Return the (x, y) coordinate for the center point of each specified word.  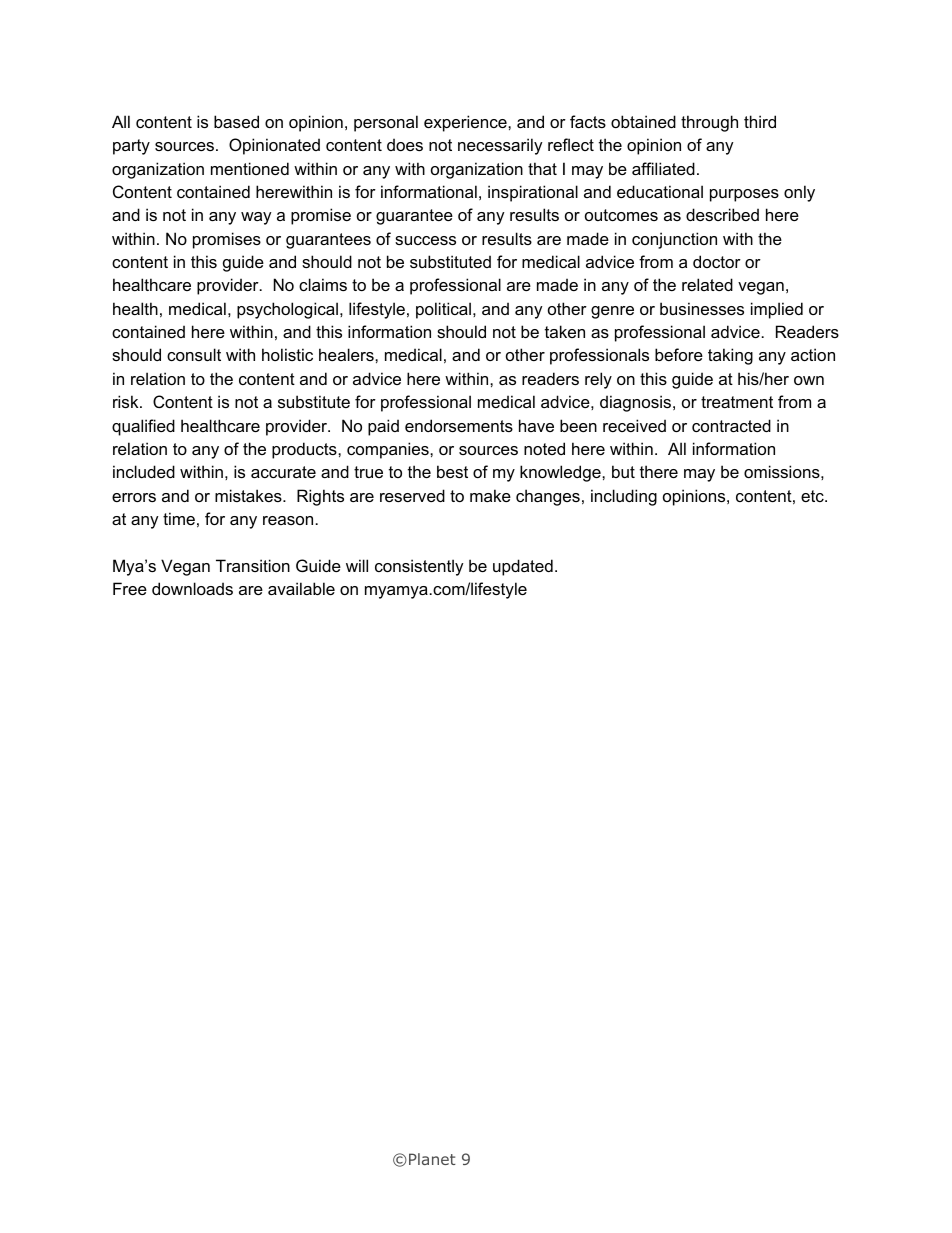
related (707, 284)
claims (323, 284)
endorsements (459, 425)
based (236, 121)
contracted (731, 425)
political (443, 310)
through (709, 123)
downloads (192, 588)
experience (466, 123)
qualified (143, 427)
